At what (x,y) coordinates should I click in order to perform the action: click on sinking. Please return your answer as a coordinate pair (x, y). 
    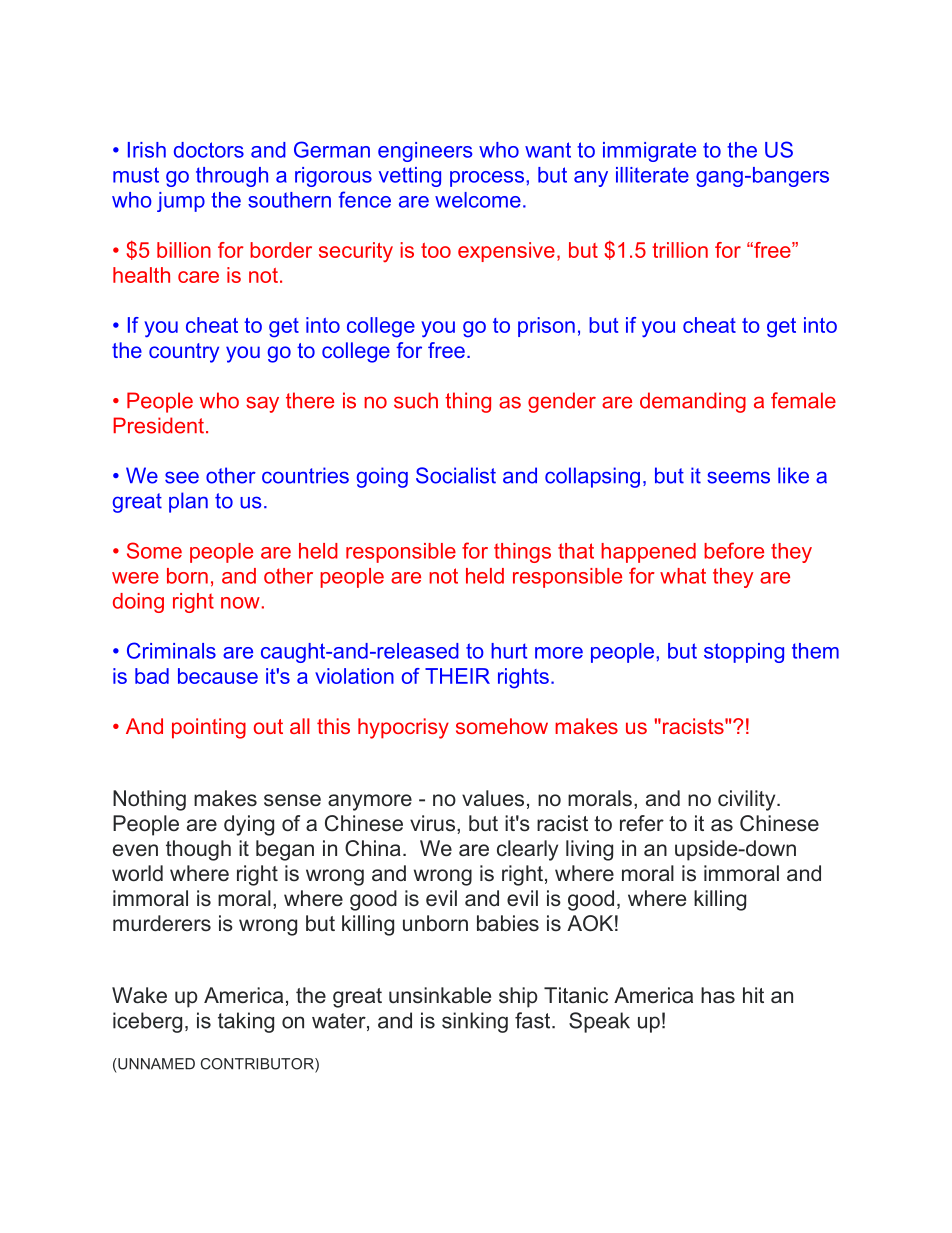
    Looking at the image, I should click on (475, 1022).
